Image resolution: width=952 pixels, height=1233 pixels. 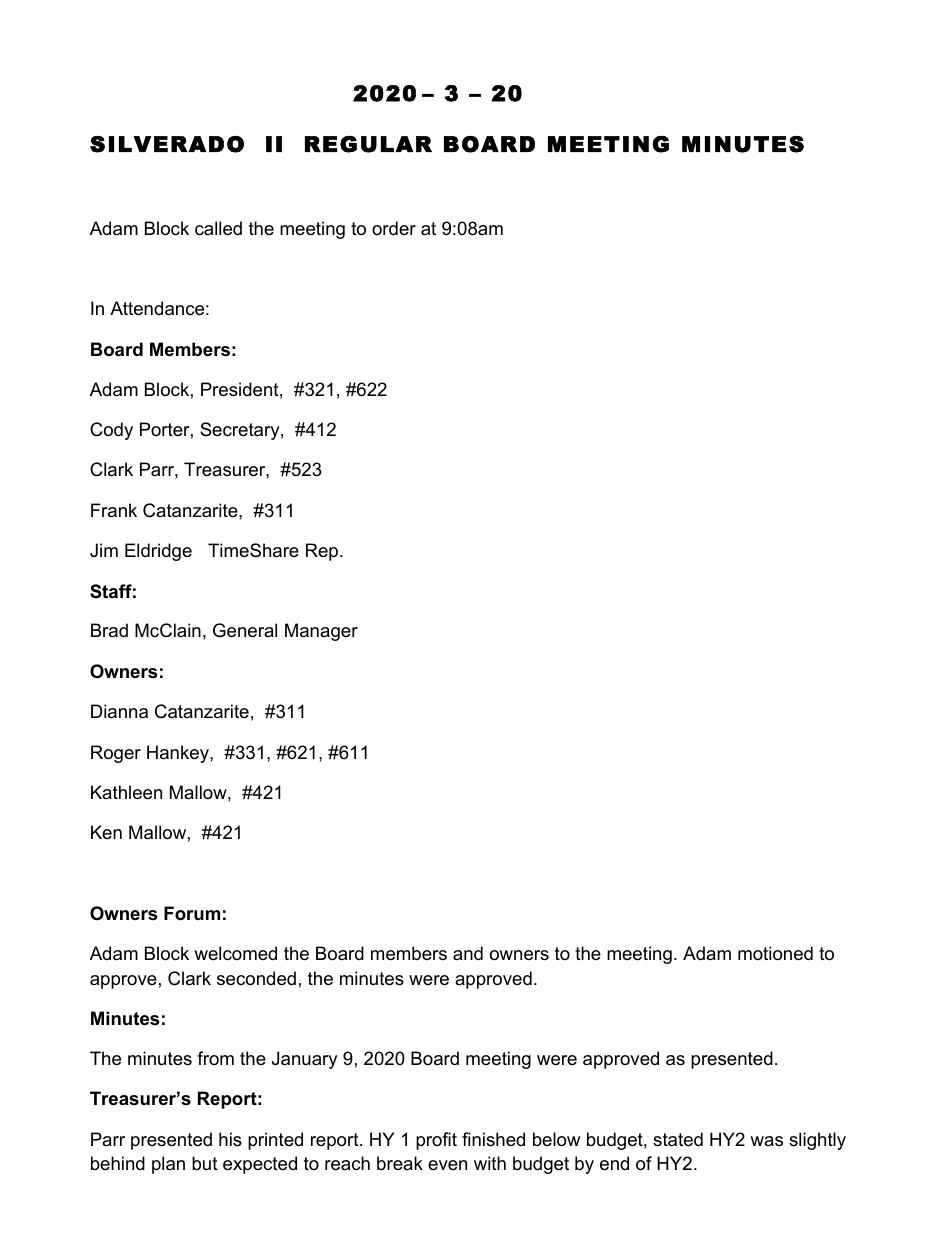 I want to click on profit, so click(x=436, y=1141).
